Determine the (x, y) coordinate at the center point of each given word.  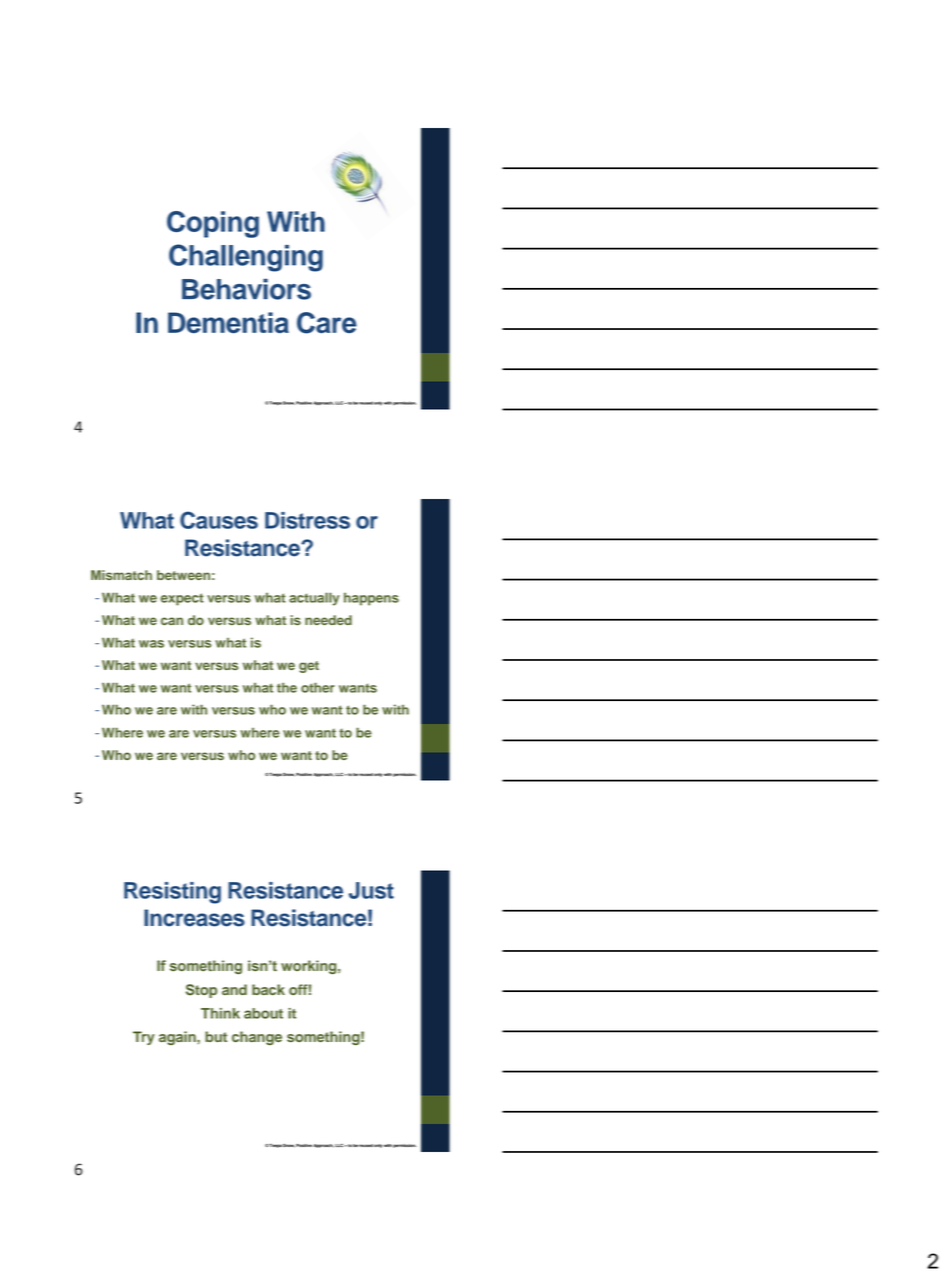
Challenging (246, 258)
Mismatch (121, 575)
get (309, 667)
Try (144, 1038)
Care (327, 323)
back (268, 989)
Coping (213, 224)
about (263, 1013)
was (151, 644)
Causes (219, 520)
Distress (307, 520)
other (318, 687)
